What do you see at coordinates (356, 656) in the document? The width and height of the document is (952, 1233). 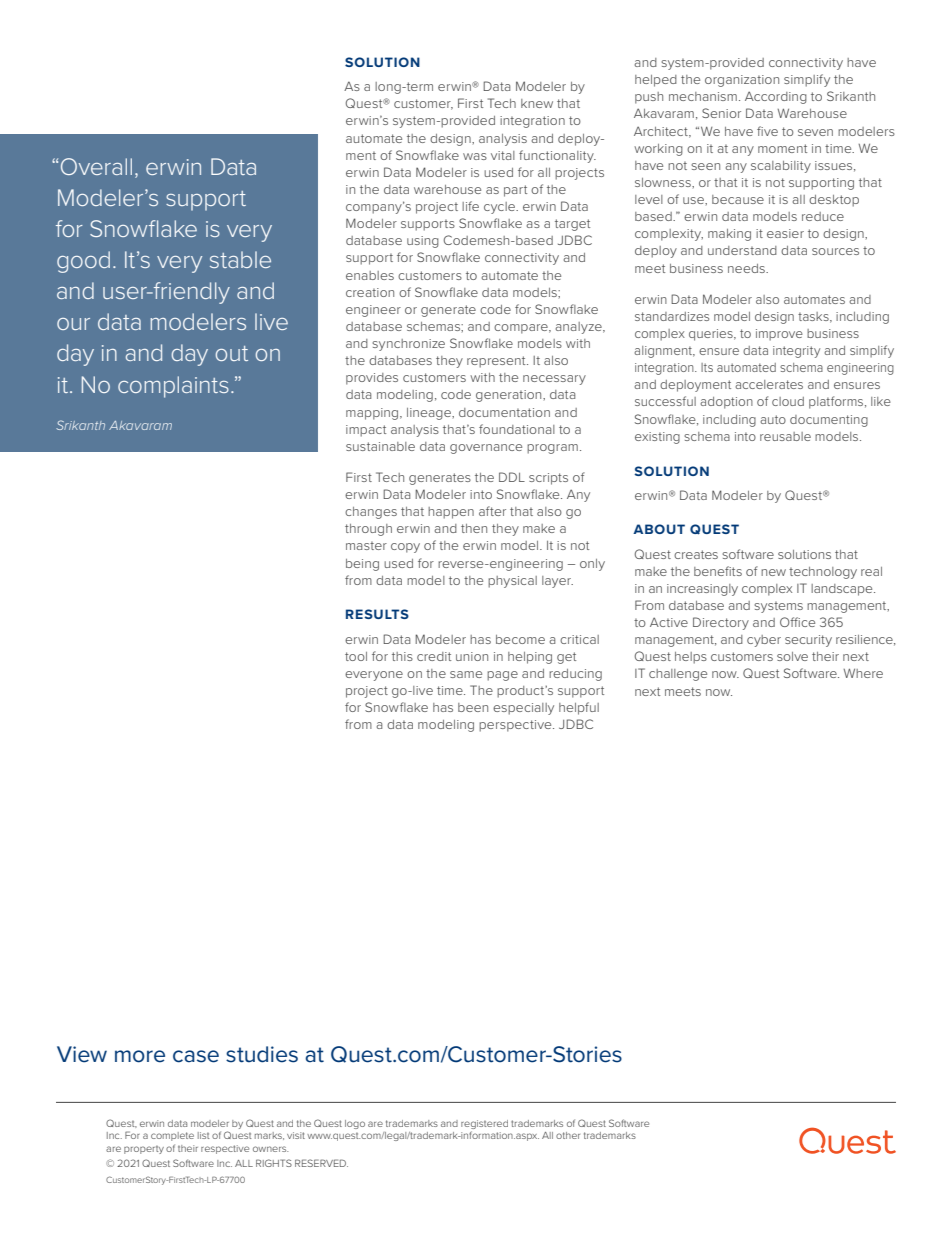 I see `tool` at bounding box center [356, 656].
